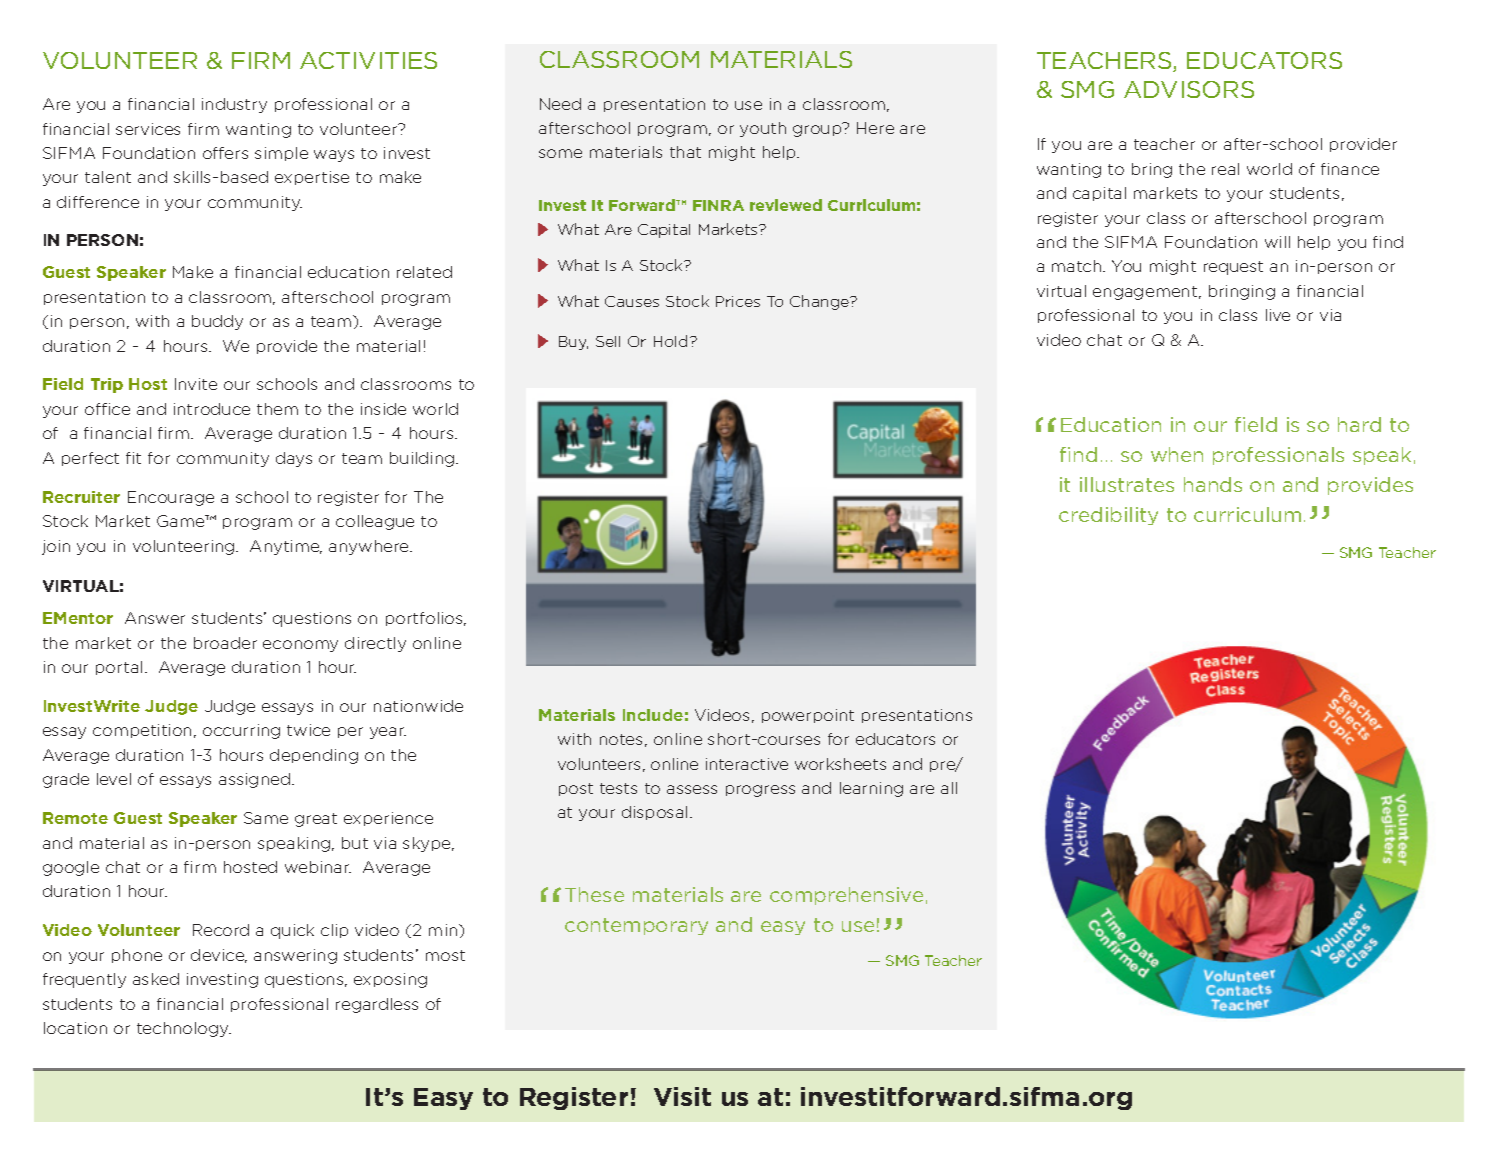 Image resolution: width=1487 pixels, height=1149 pixels. What do you see at coordinates (763, 129) in the image?
I see `youth` at bounding box center [763, 129].
